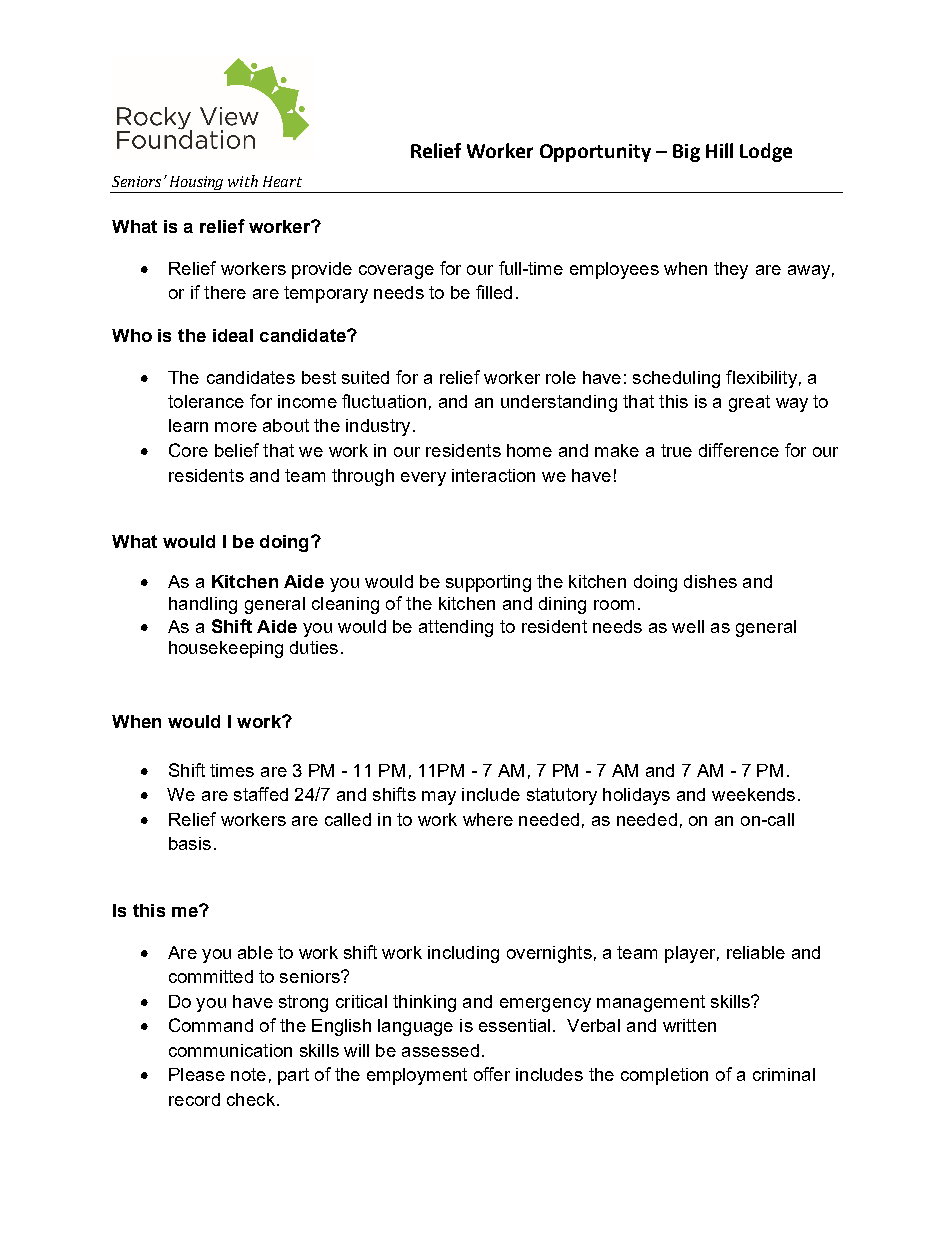  Describe the element at coordinates (384, 401) in the screenshot. I see `fluctuation` at that location.
